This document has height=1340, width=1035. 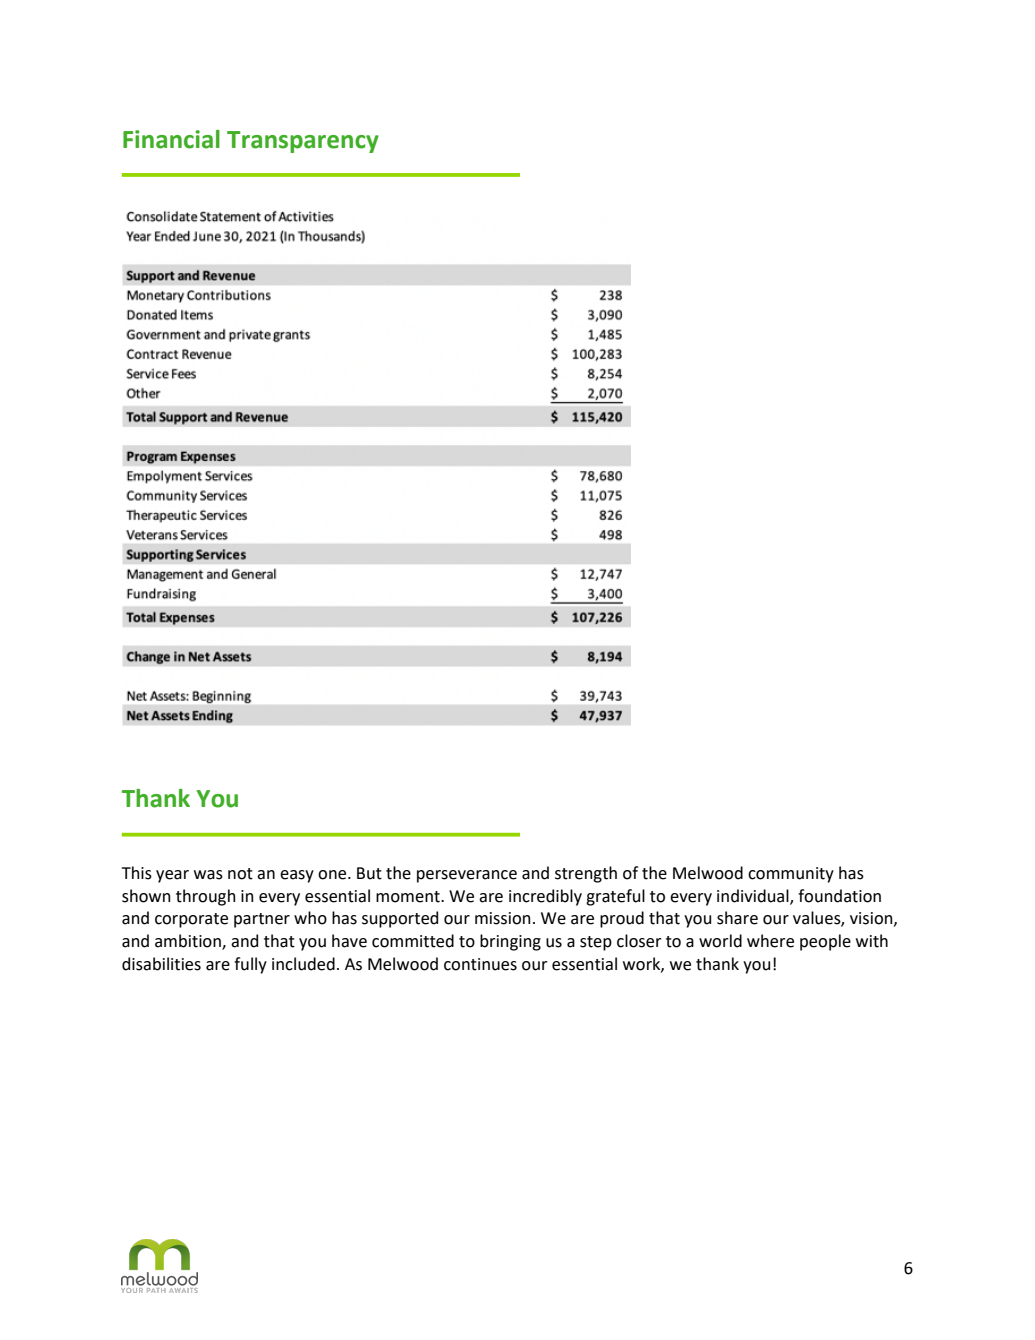 I want to click on individual, so click(x=754, y=896).
